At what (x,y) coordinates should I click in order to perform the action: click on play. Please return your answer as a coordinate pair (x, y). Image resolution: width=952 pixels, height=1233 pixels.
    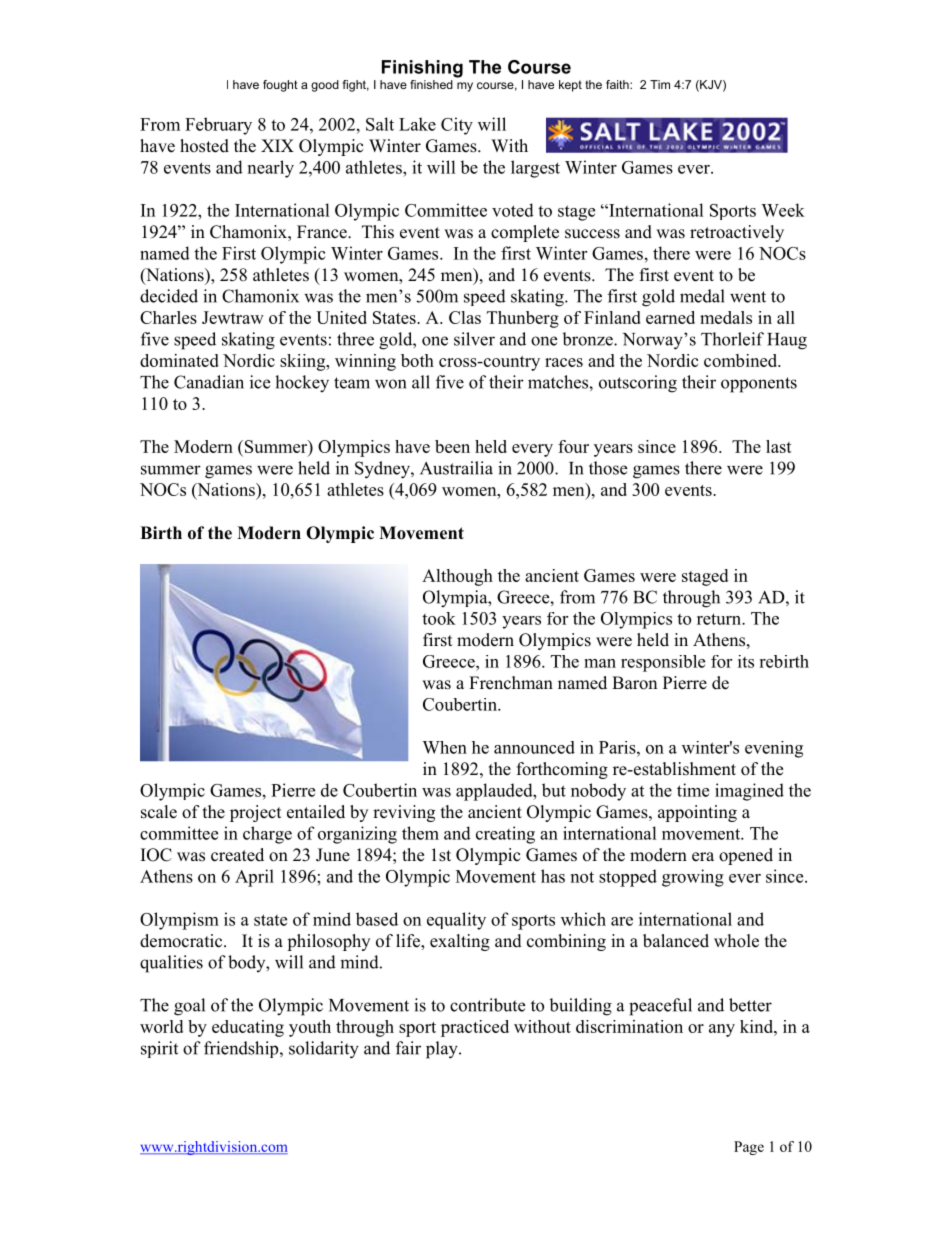
    Looking at the image, I should click on (443, 1050).
